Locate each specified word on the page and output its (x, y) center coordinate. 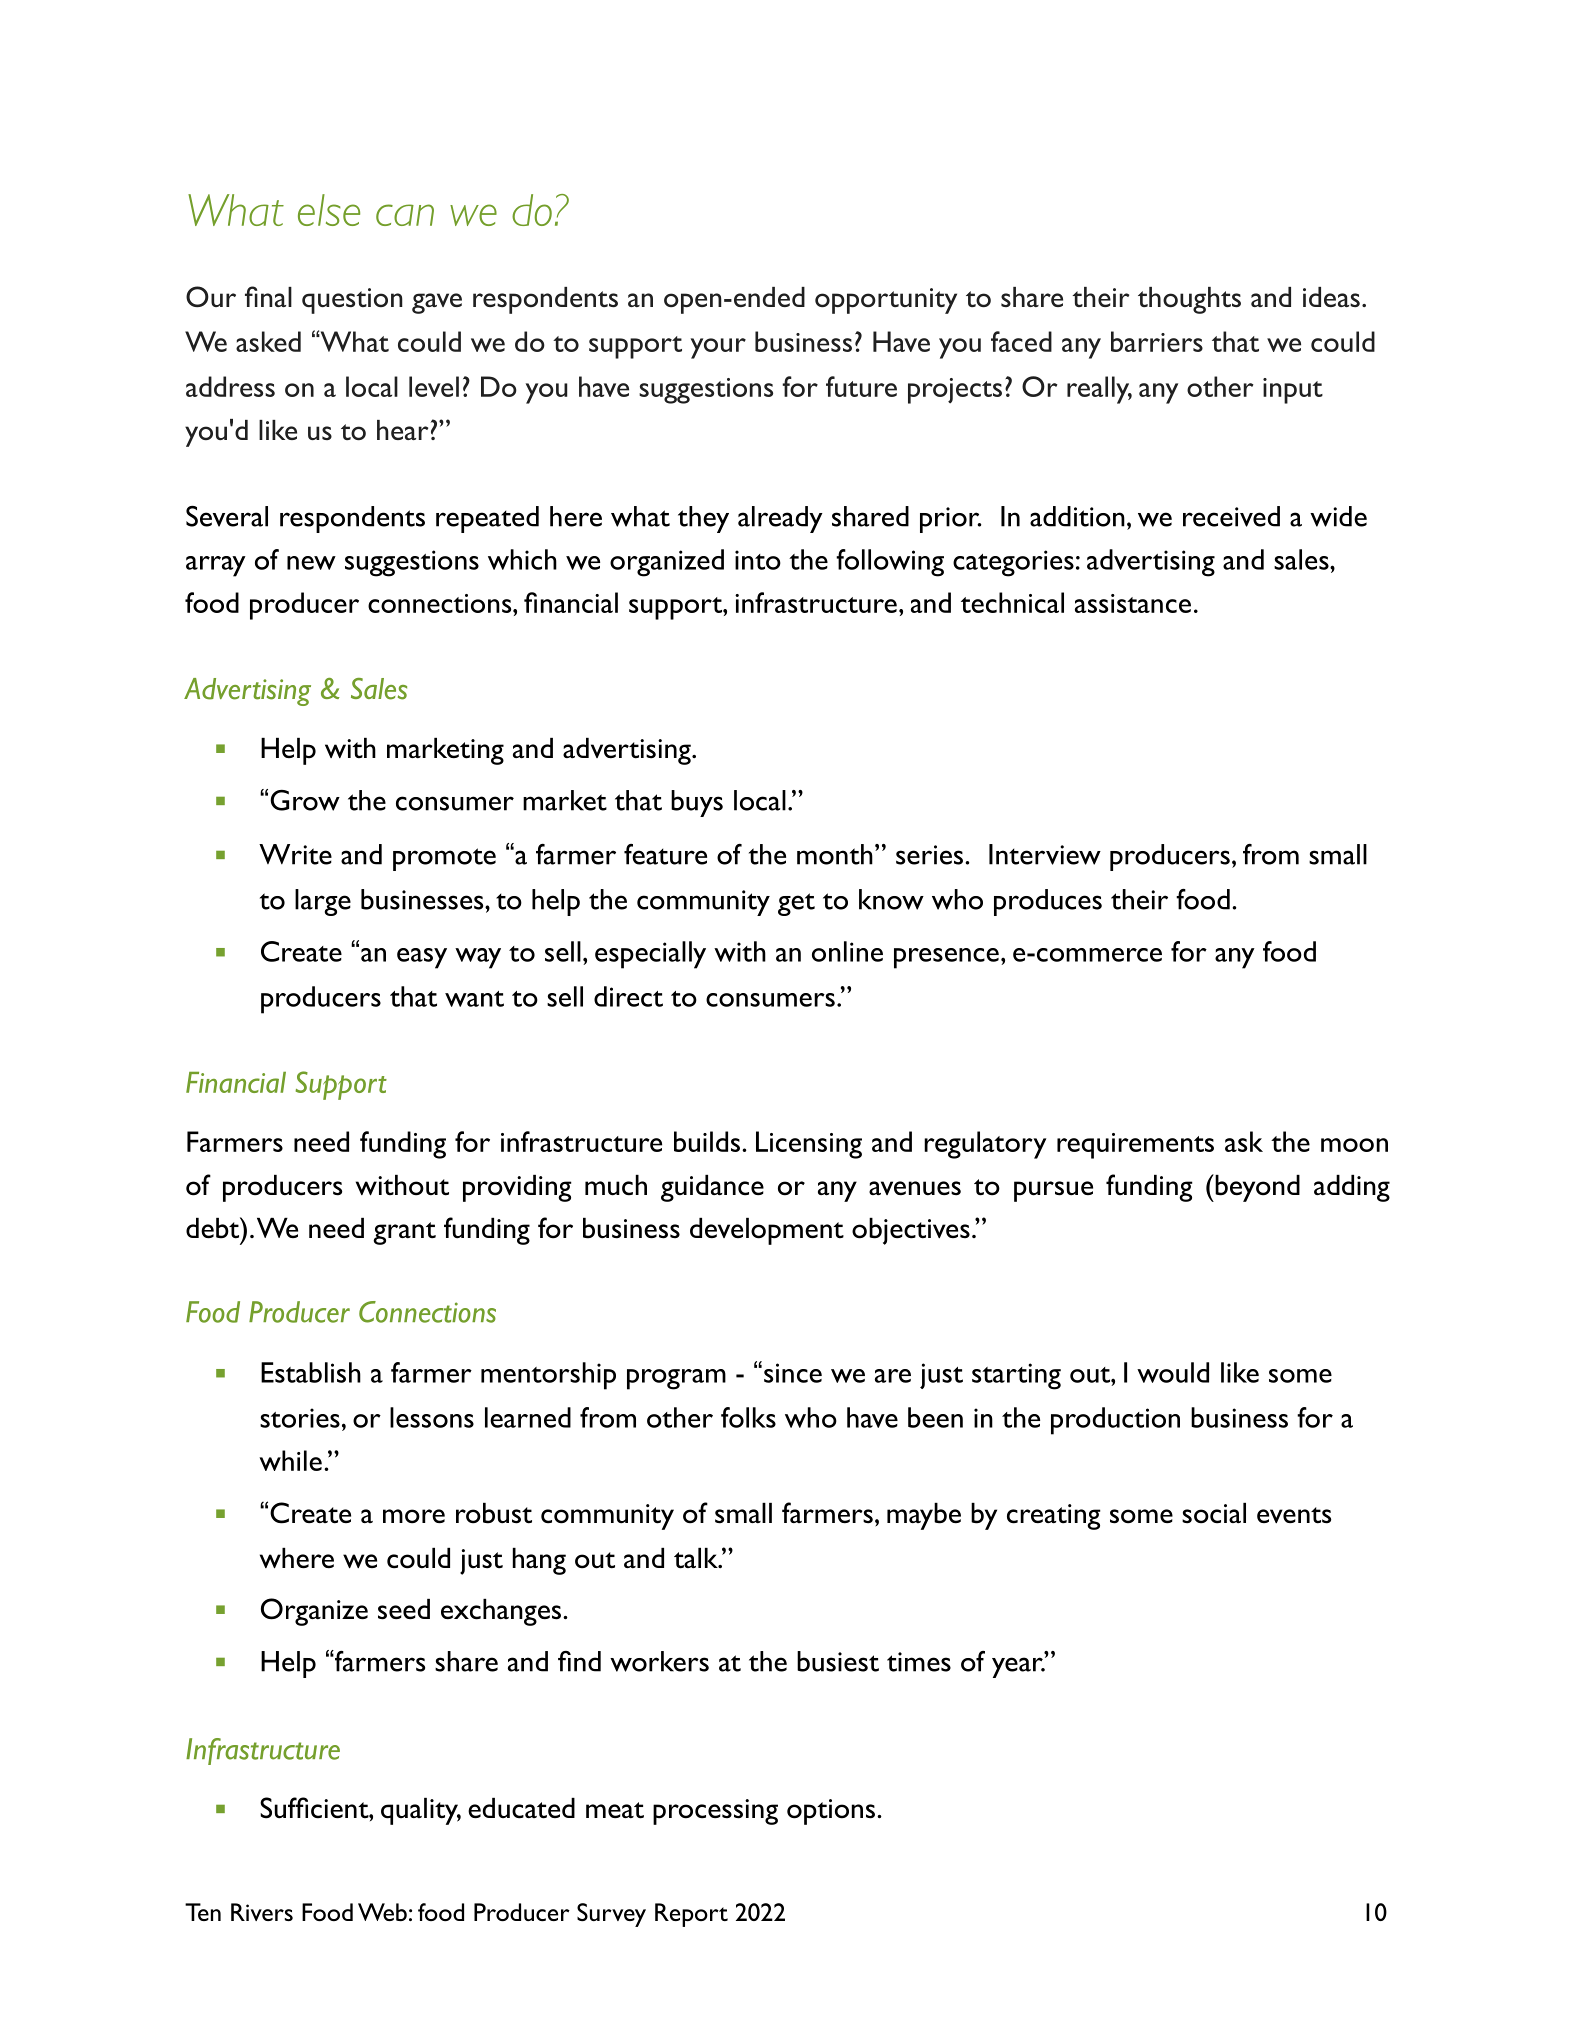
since (793, 1373)
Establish (311, 1372)
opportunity (886, 301)
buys (697, 803)
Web (382, 1912)
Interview (1045, 854)
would (1173, 1372)
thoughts (1189, 300)
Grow (305, 800)
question (352, 301)
